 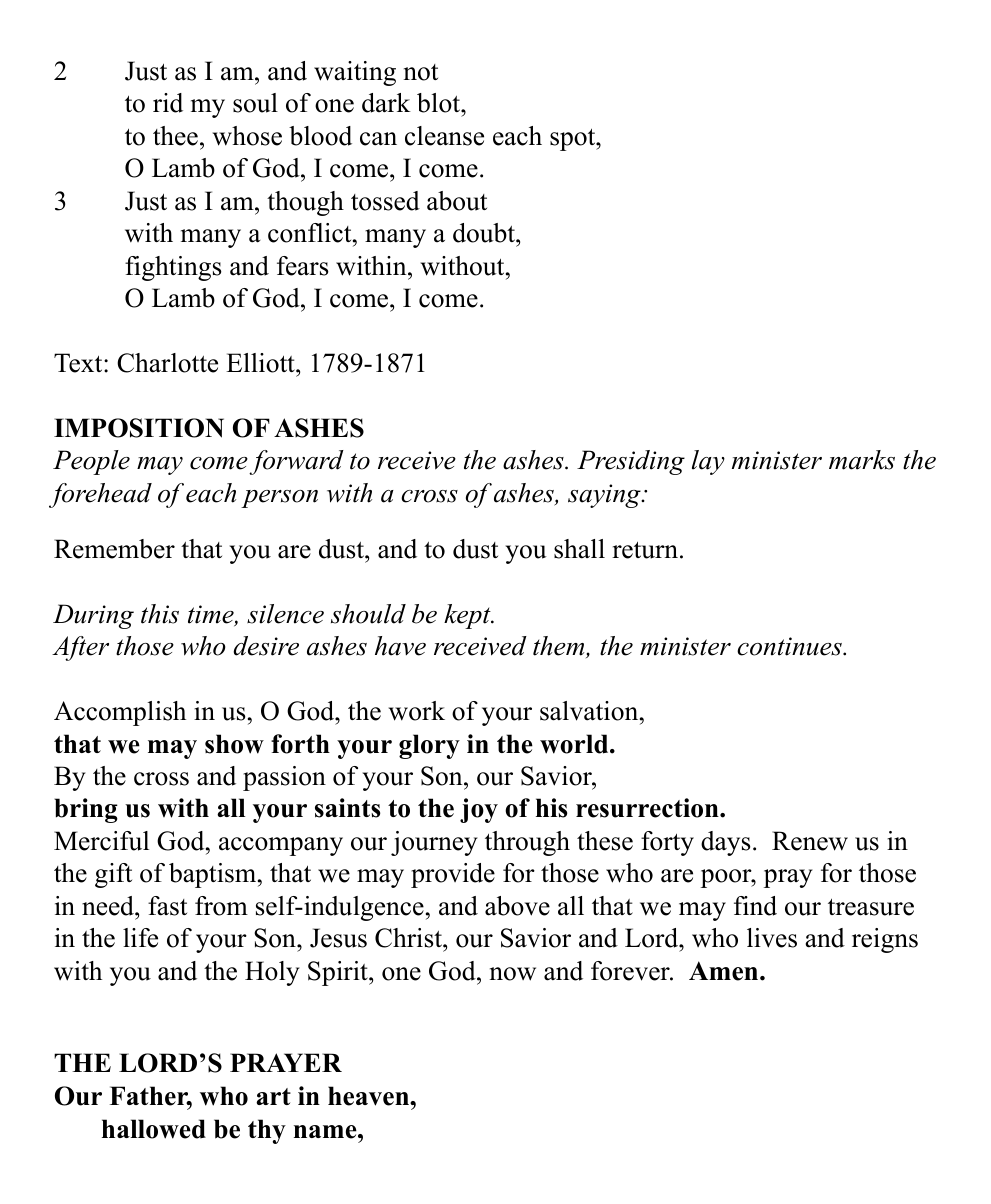 I want to click on hallowed, so click(x=154, y=1129).
